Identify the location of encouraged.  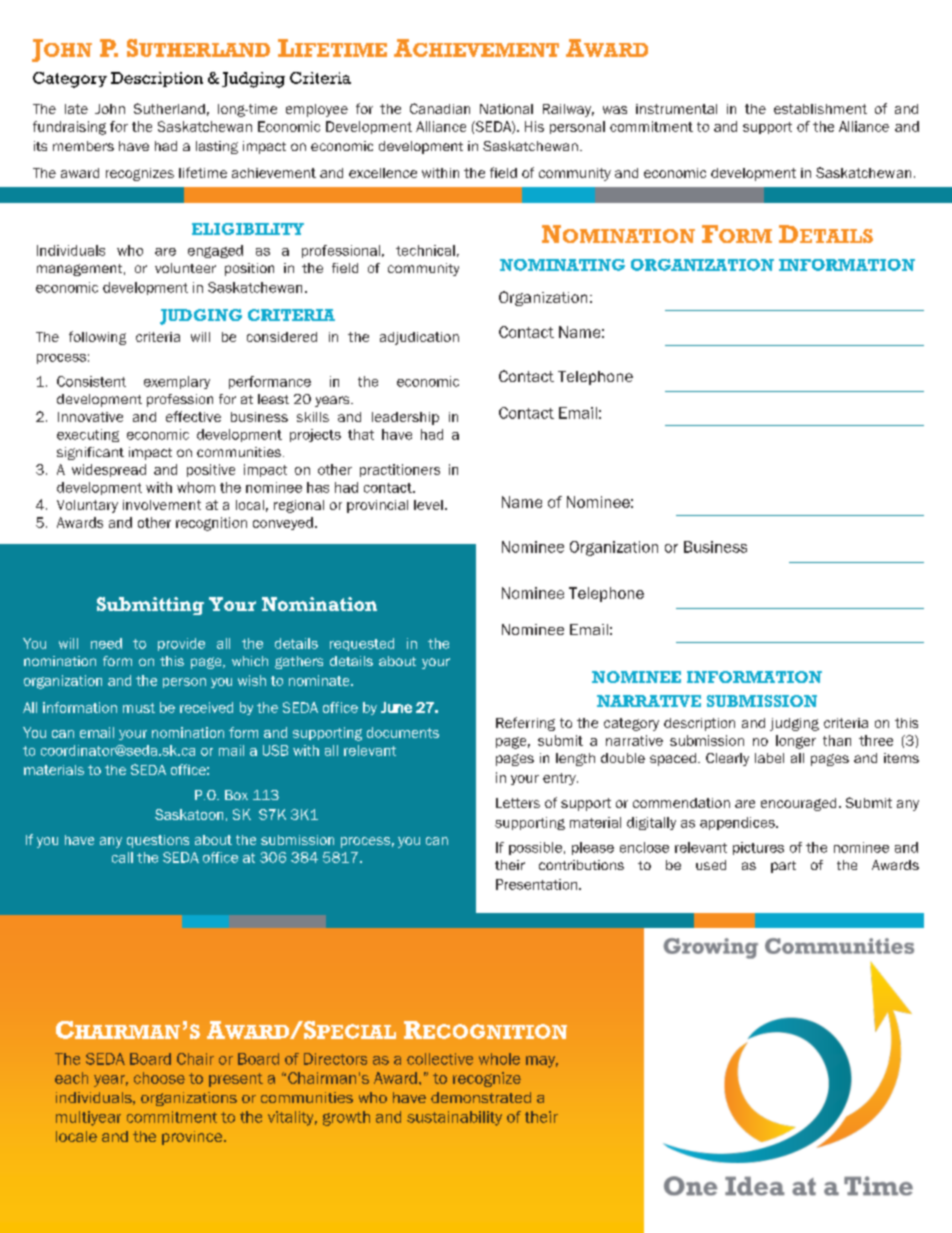
(798, 804).
